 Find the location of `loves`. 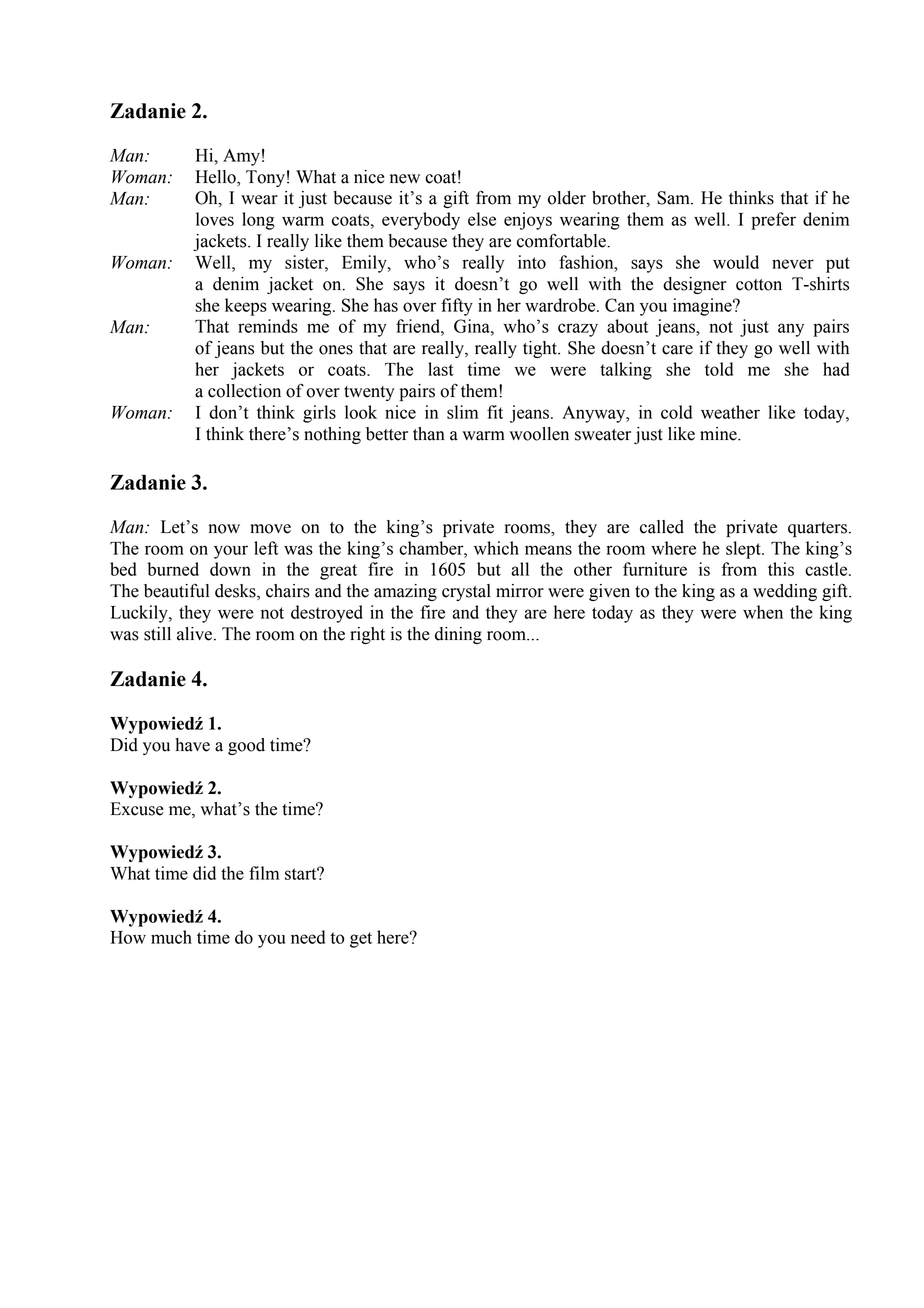

loves is located at coordinates (215, 219).
